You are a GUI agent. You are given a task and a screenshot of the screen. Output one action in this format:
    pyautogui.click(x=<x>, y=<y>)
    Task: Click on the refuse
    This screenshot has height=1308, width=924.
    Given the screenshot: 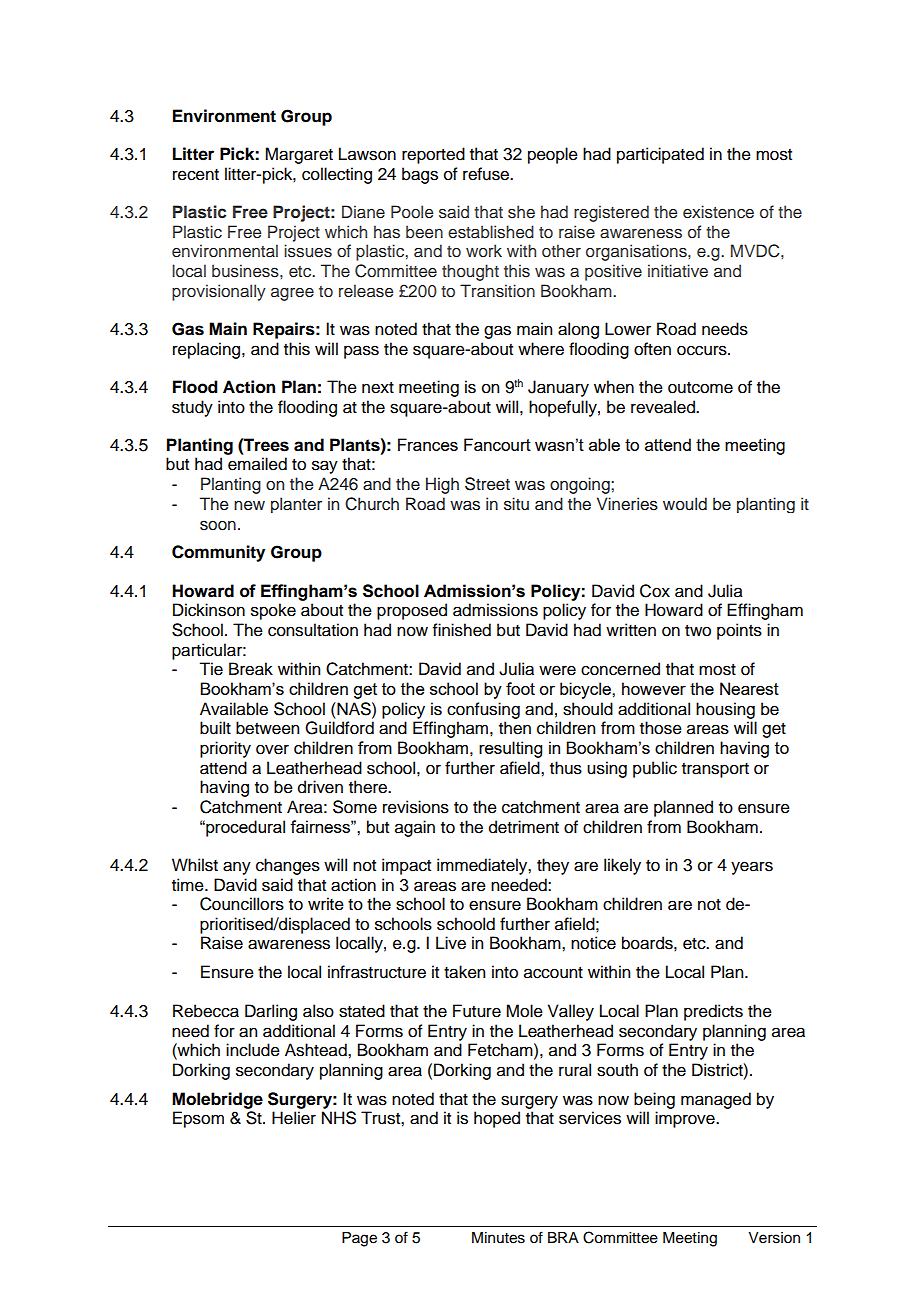 What is the action you would take?
    pyautogui.click(x=487, y=174)
